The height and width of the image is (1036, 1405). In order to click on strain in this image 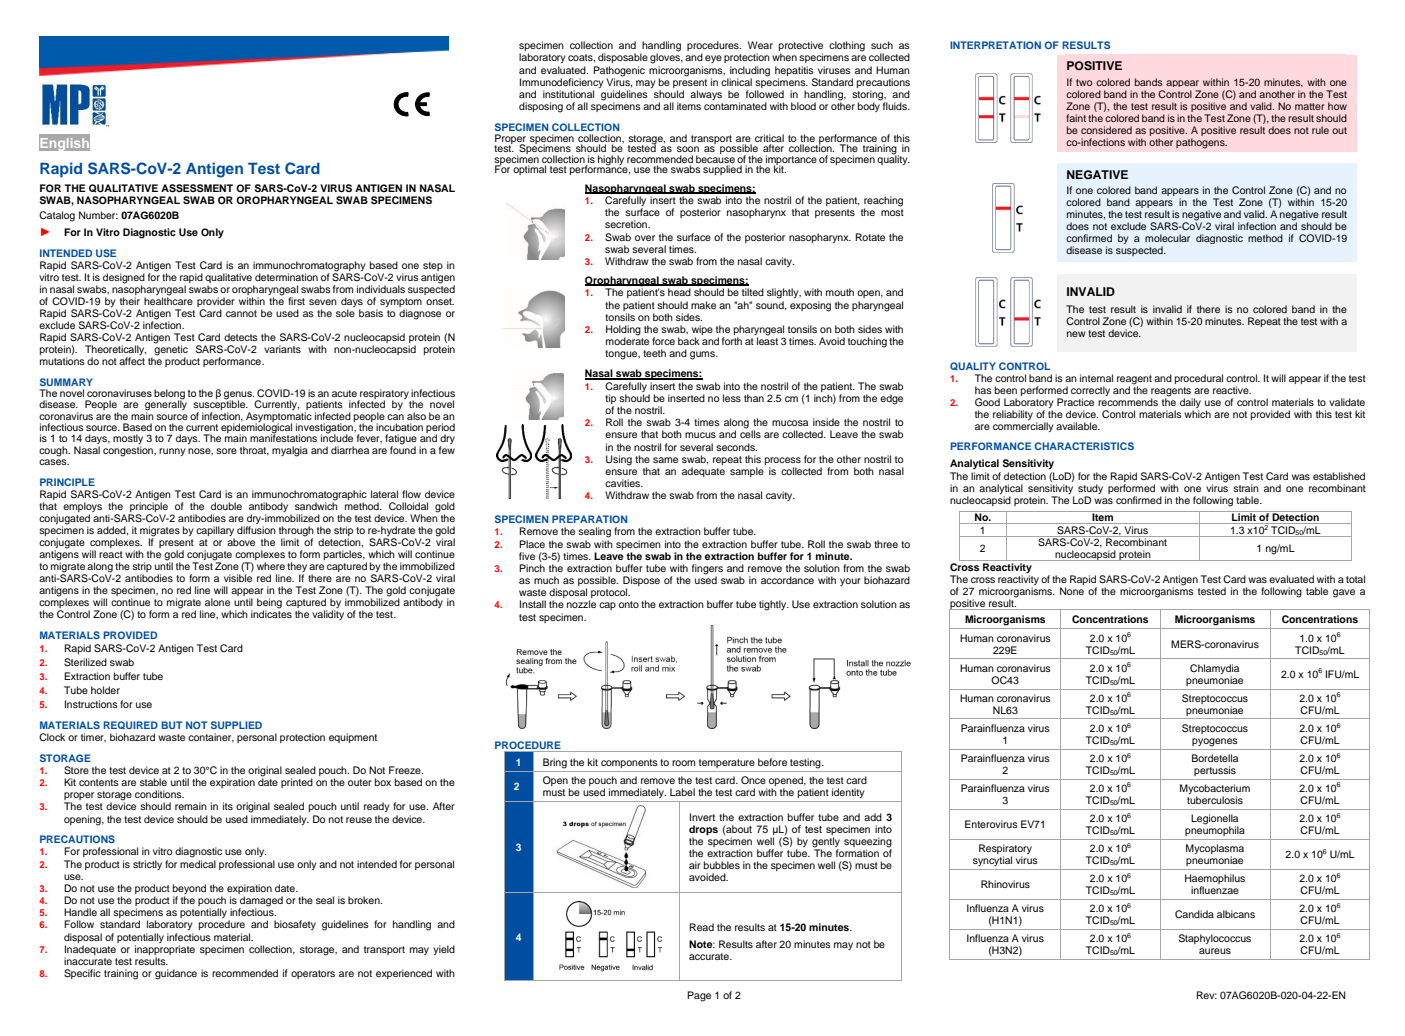, I will do `click(1246, 488)`.
